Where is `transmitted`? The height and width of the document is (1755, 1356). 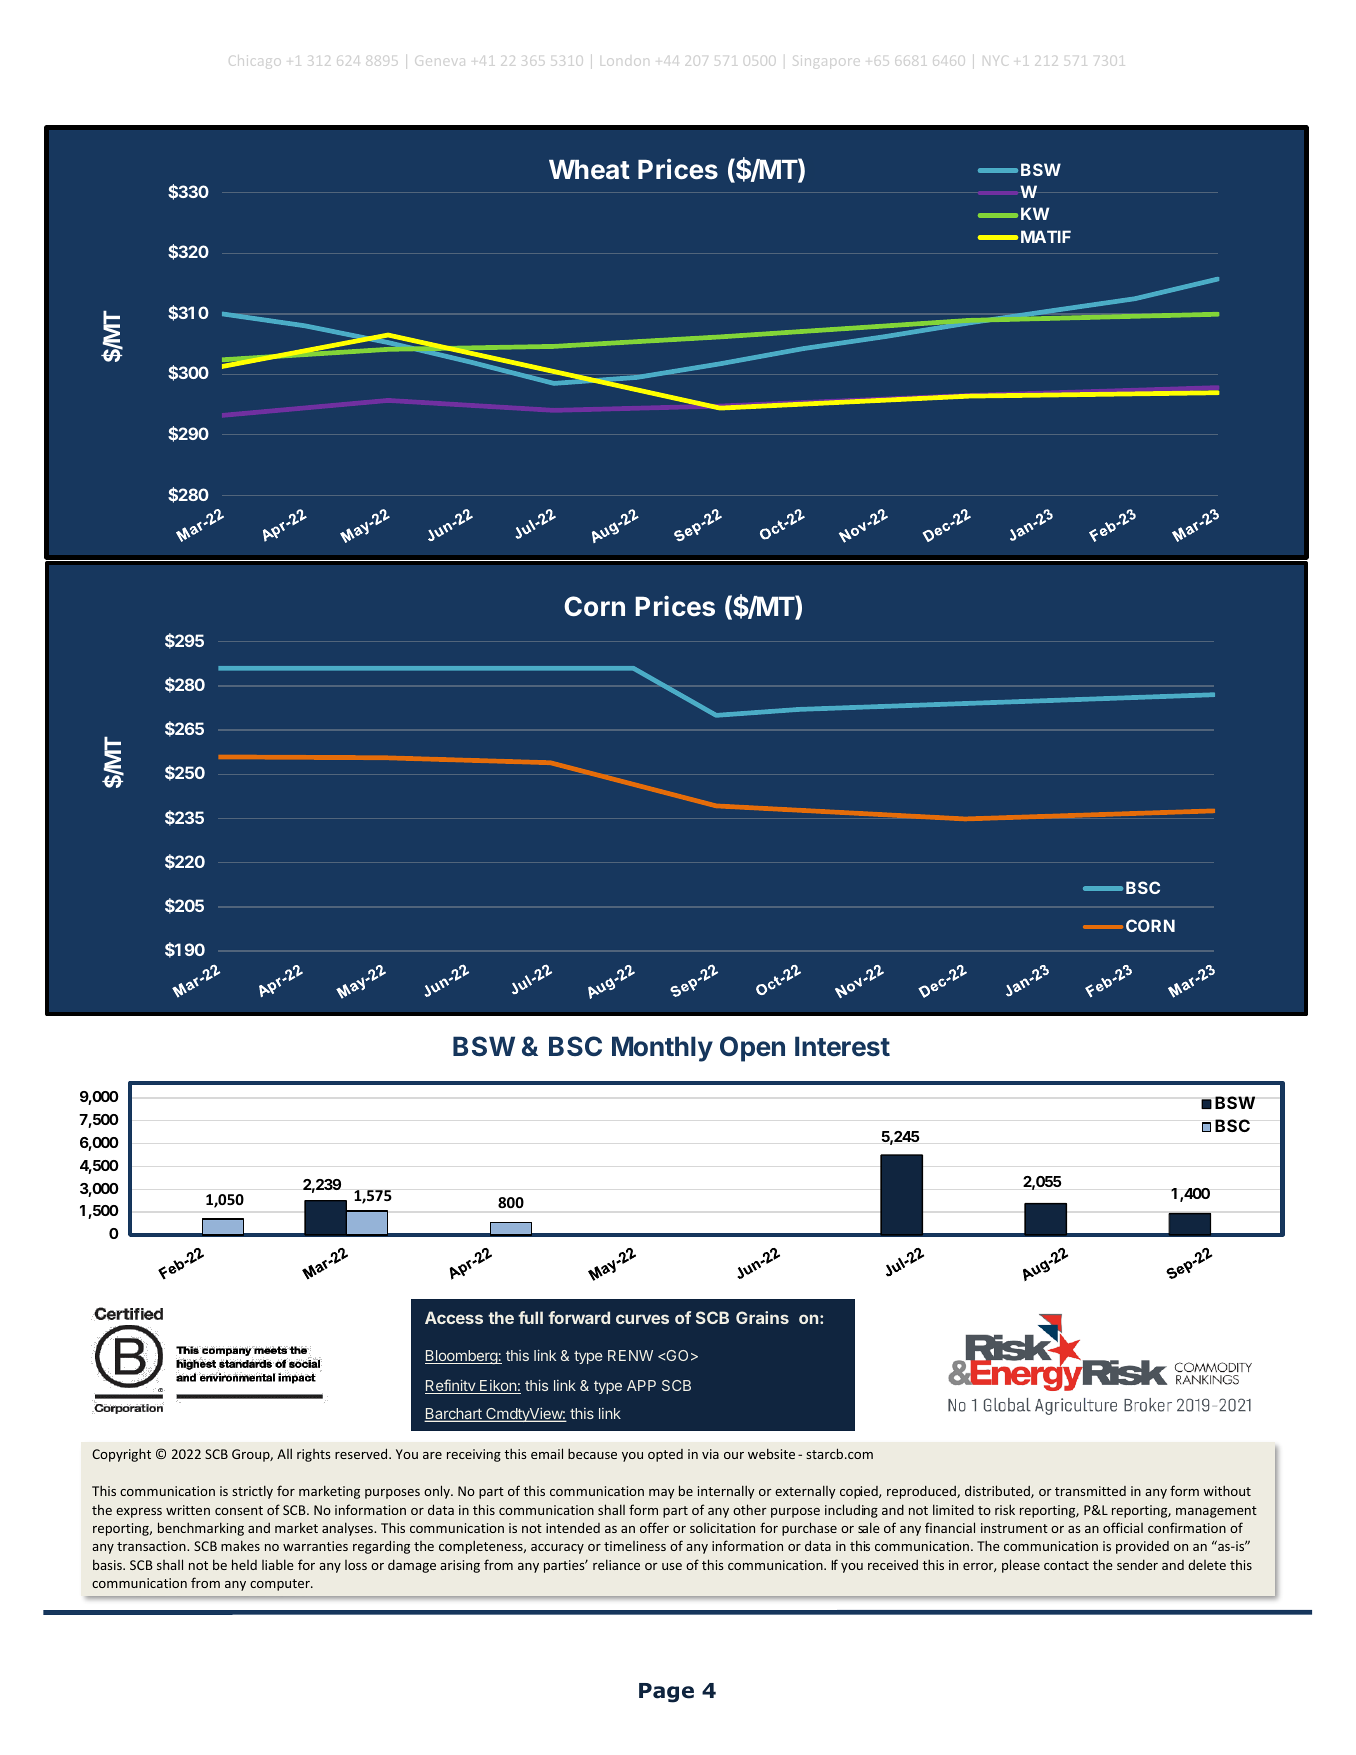 transmitted is located at coordinates (1090, 1491).
